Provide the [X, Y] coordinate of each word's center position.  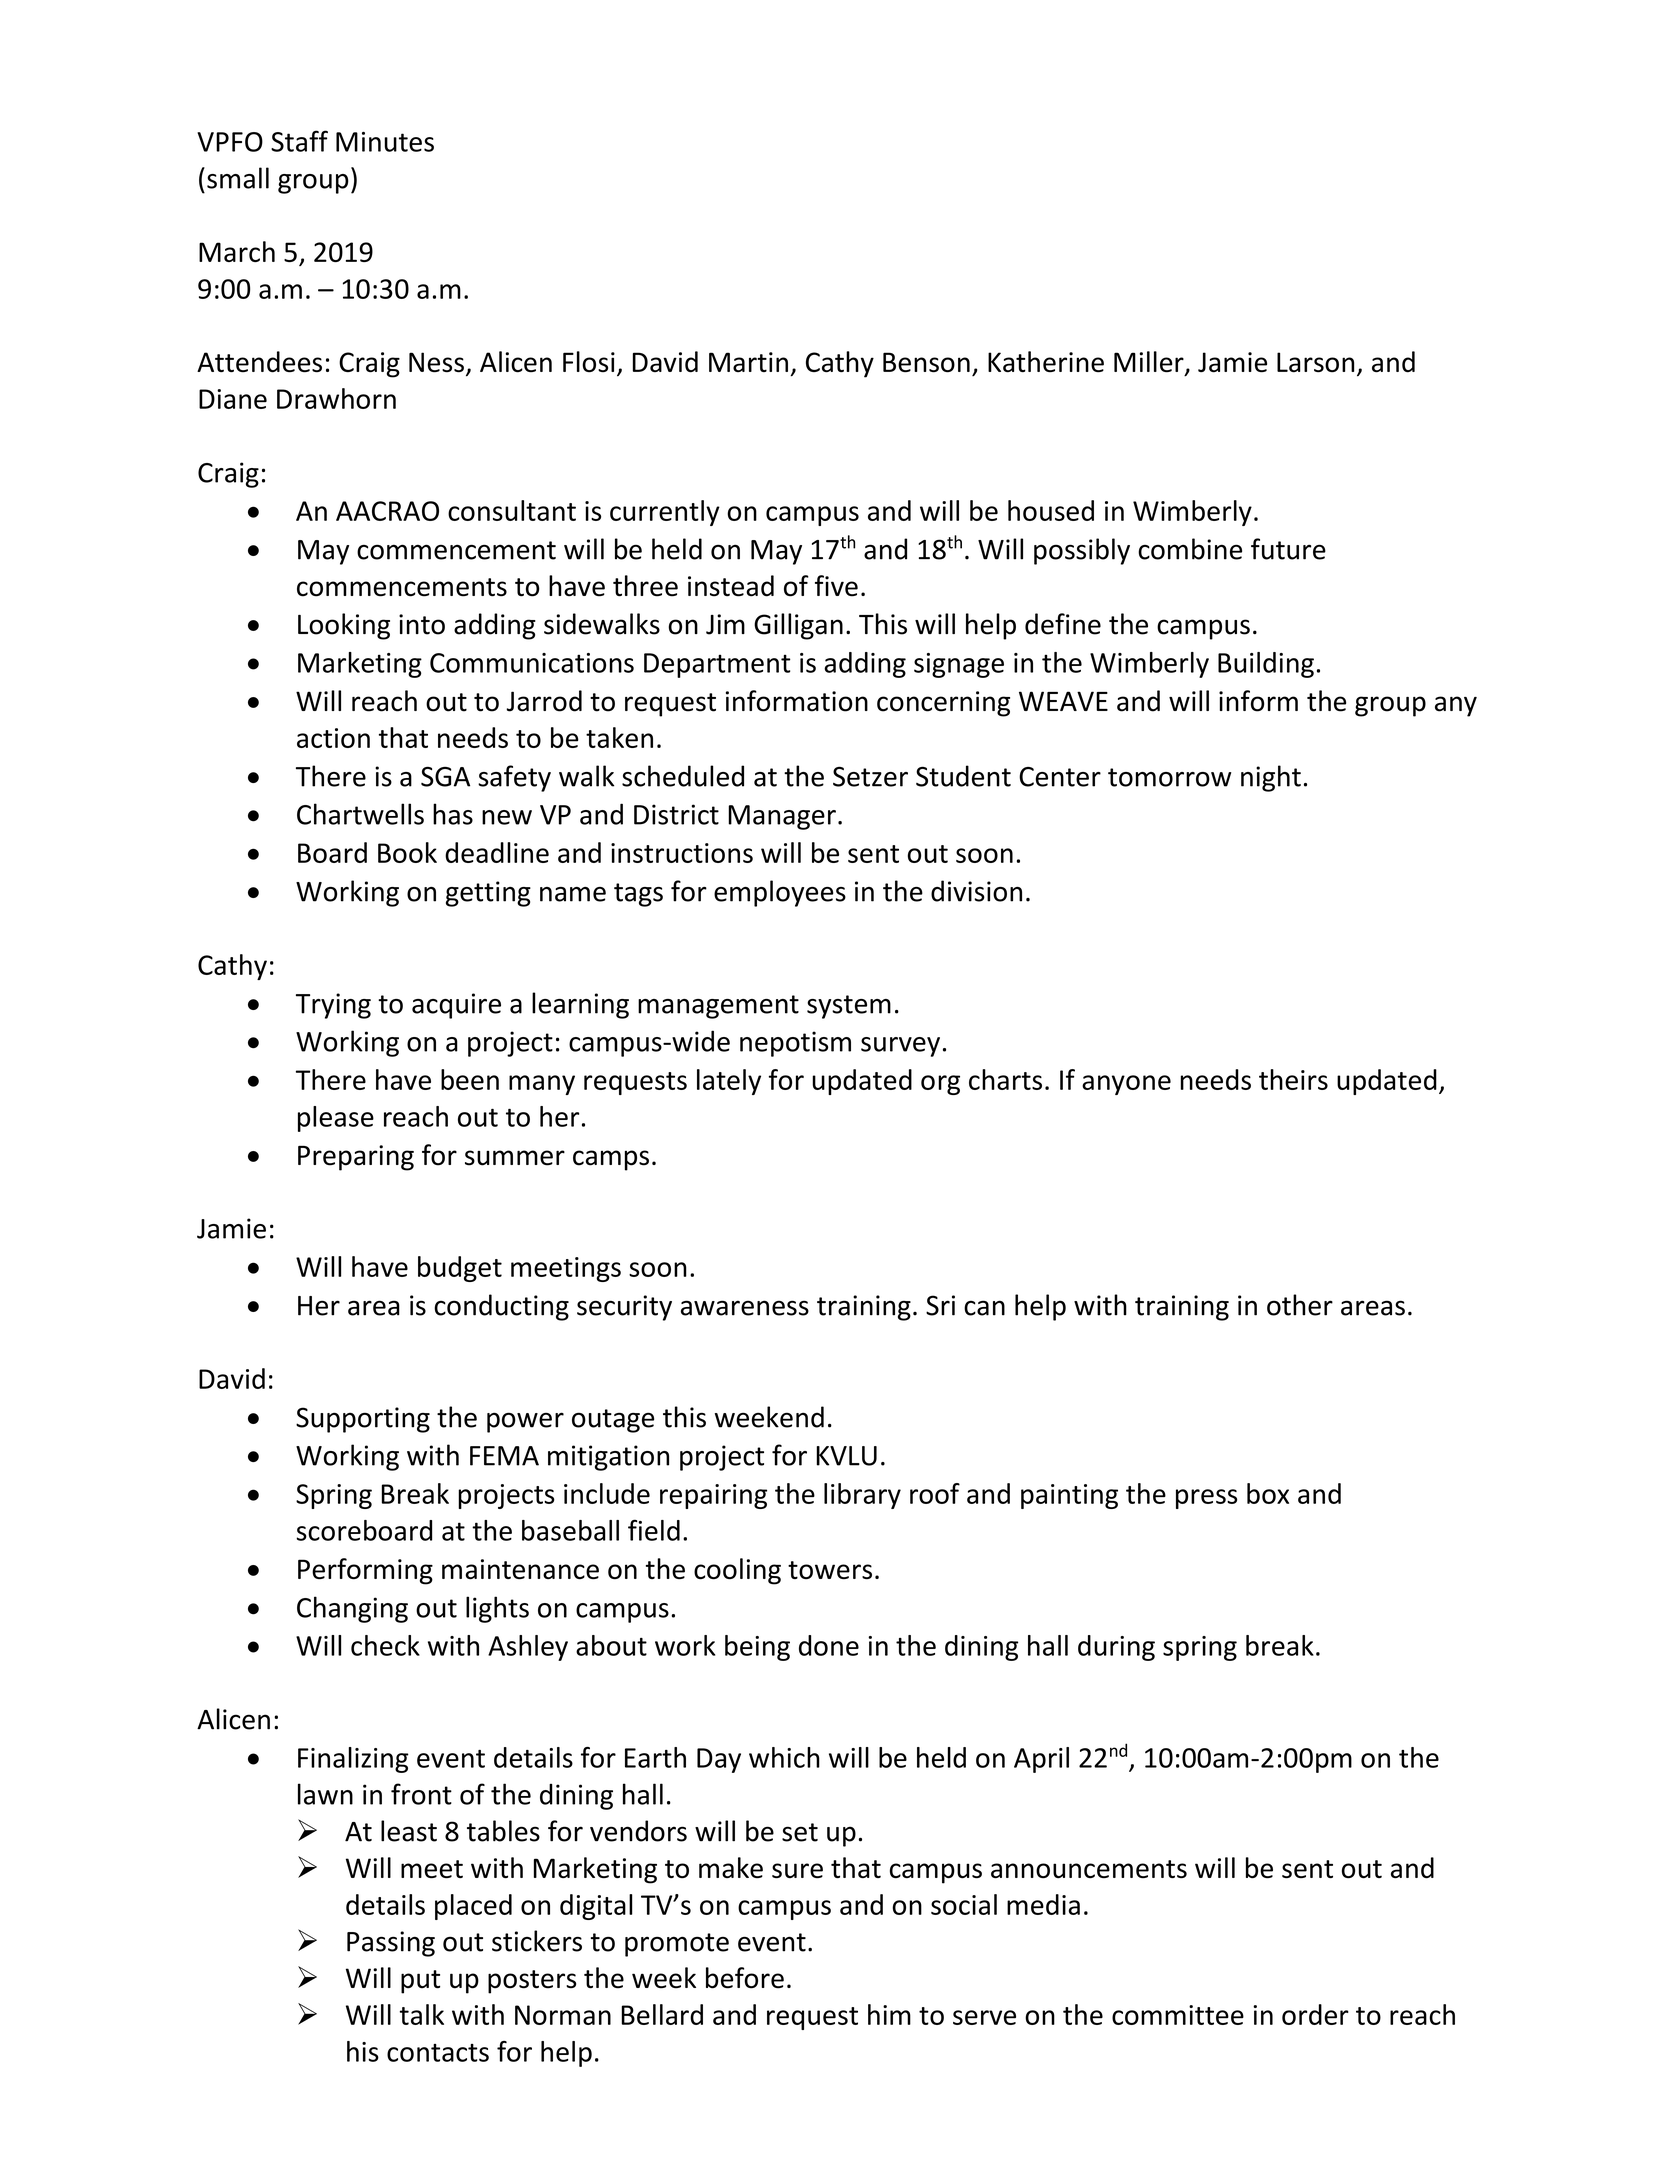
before [745, 1978]
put [420, 1982]
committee [1178, 2015]
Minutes [385, 142]
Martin [748, 362]
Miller [1150, 363]
